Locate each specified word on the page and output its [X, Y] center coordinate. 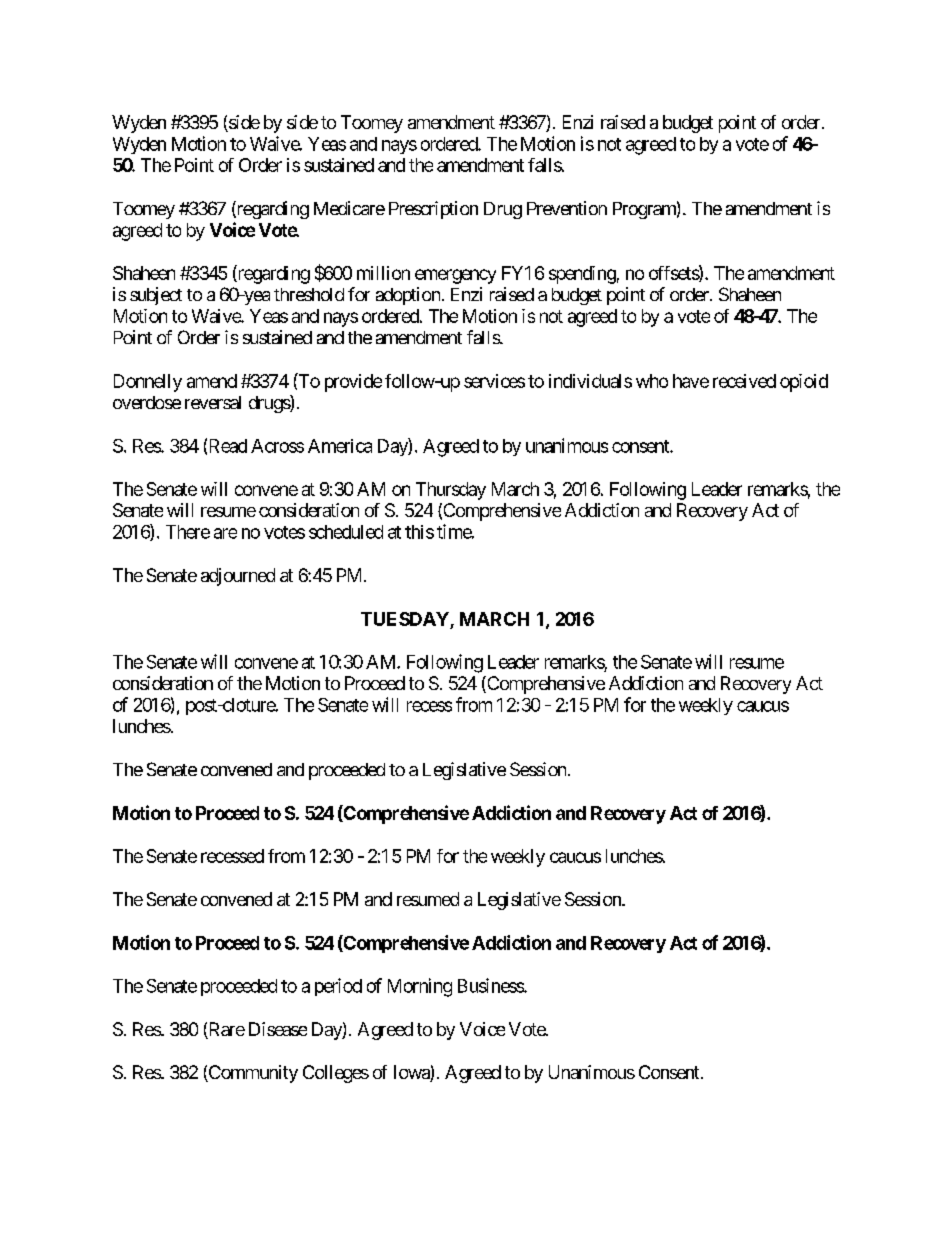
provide [353, 383]
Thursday [451, 491]
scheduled [346, 532]
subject [156, 296]
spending [582, 275]
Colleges [336, 1074]
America [340, 446]
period [338, 987]
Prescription [433, 210]
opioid [804, 383]
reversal [213, 402]
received [744, 381]
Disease [278, 1029]
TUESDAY [405, 619]
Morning [420, 987]
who [652, 381]
